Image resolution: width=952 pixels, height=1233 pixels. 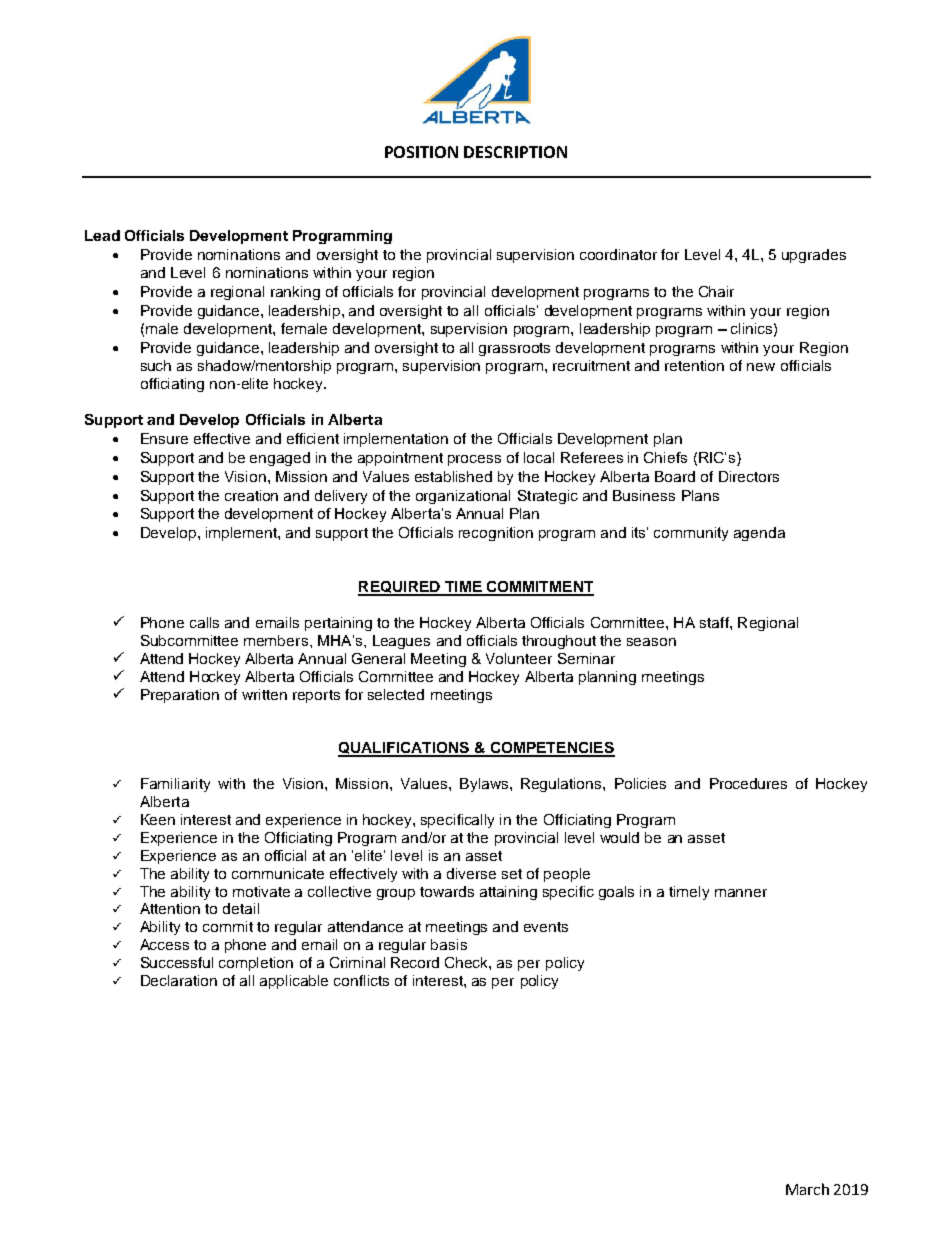 I want to click on staff, so click(x=715, y=622).
